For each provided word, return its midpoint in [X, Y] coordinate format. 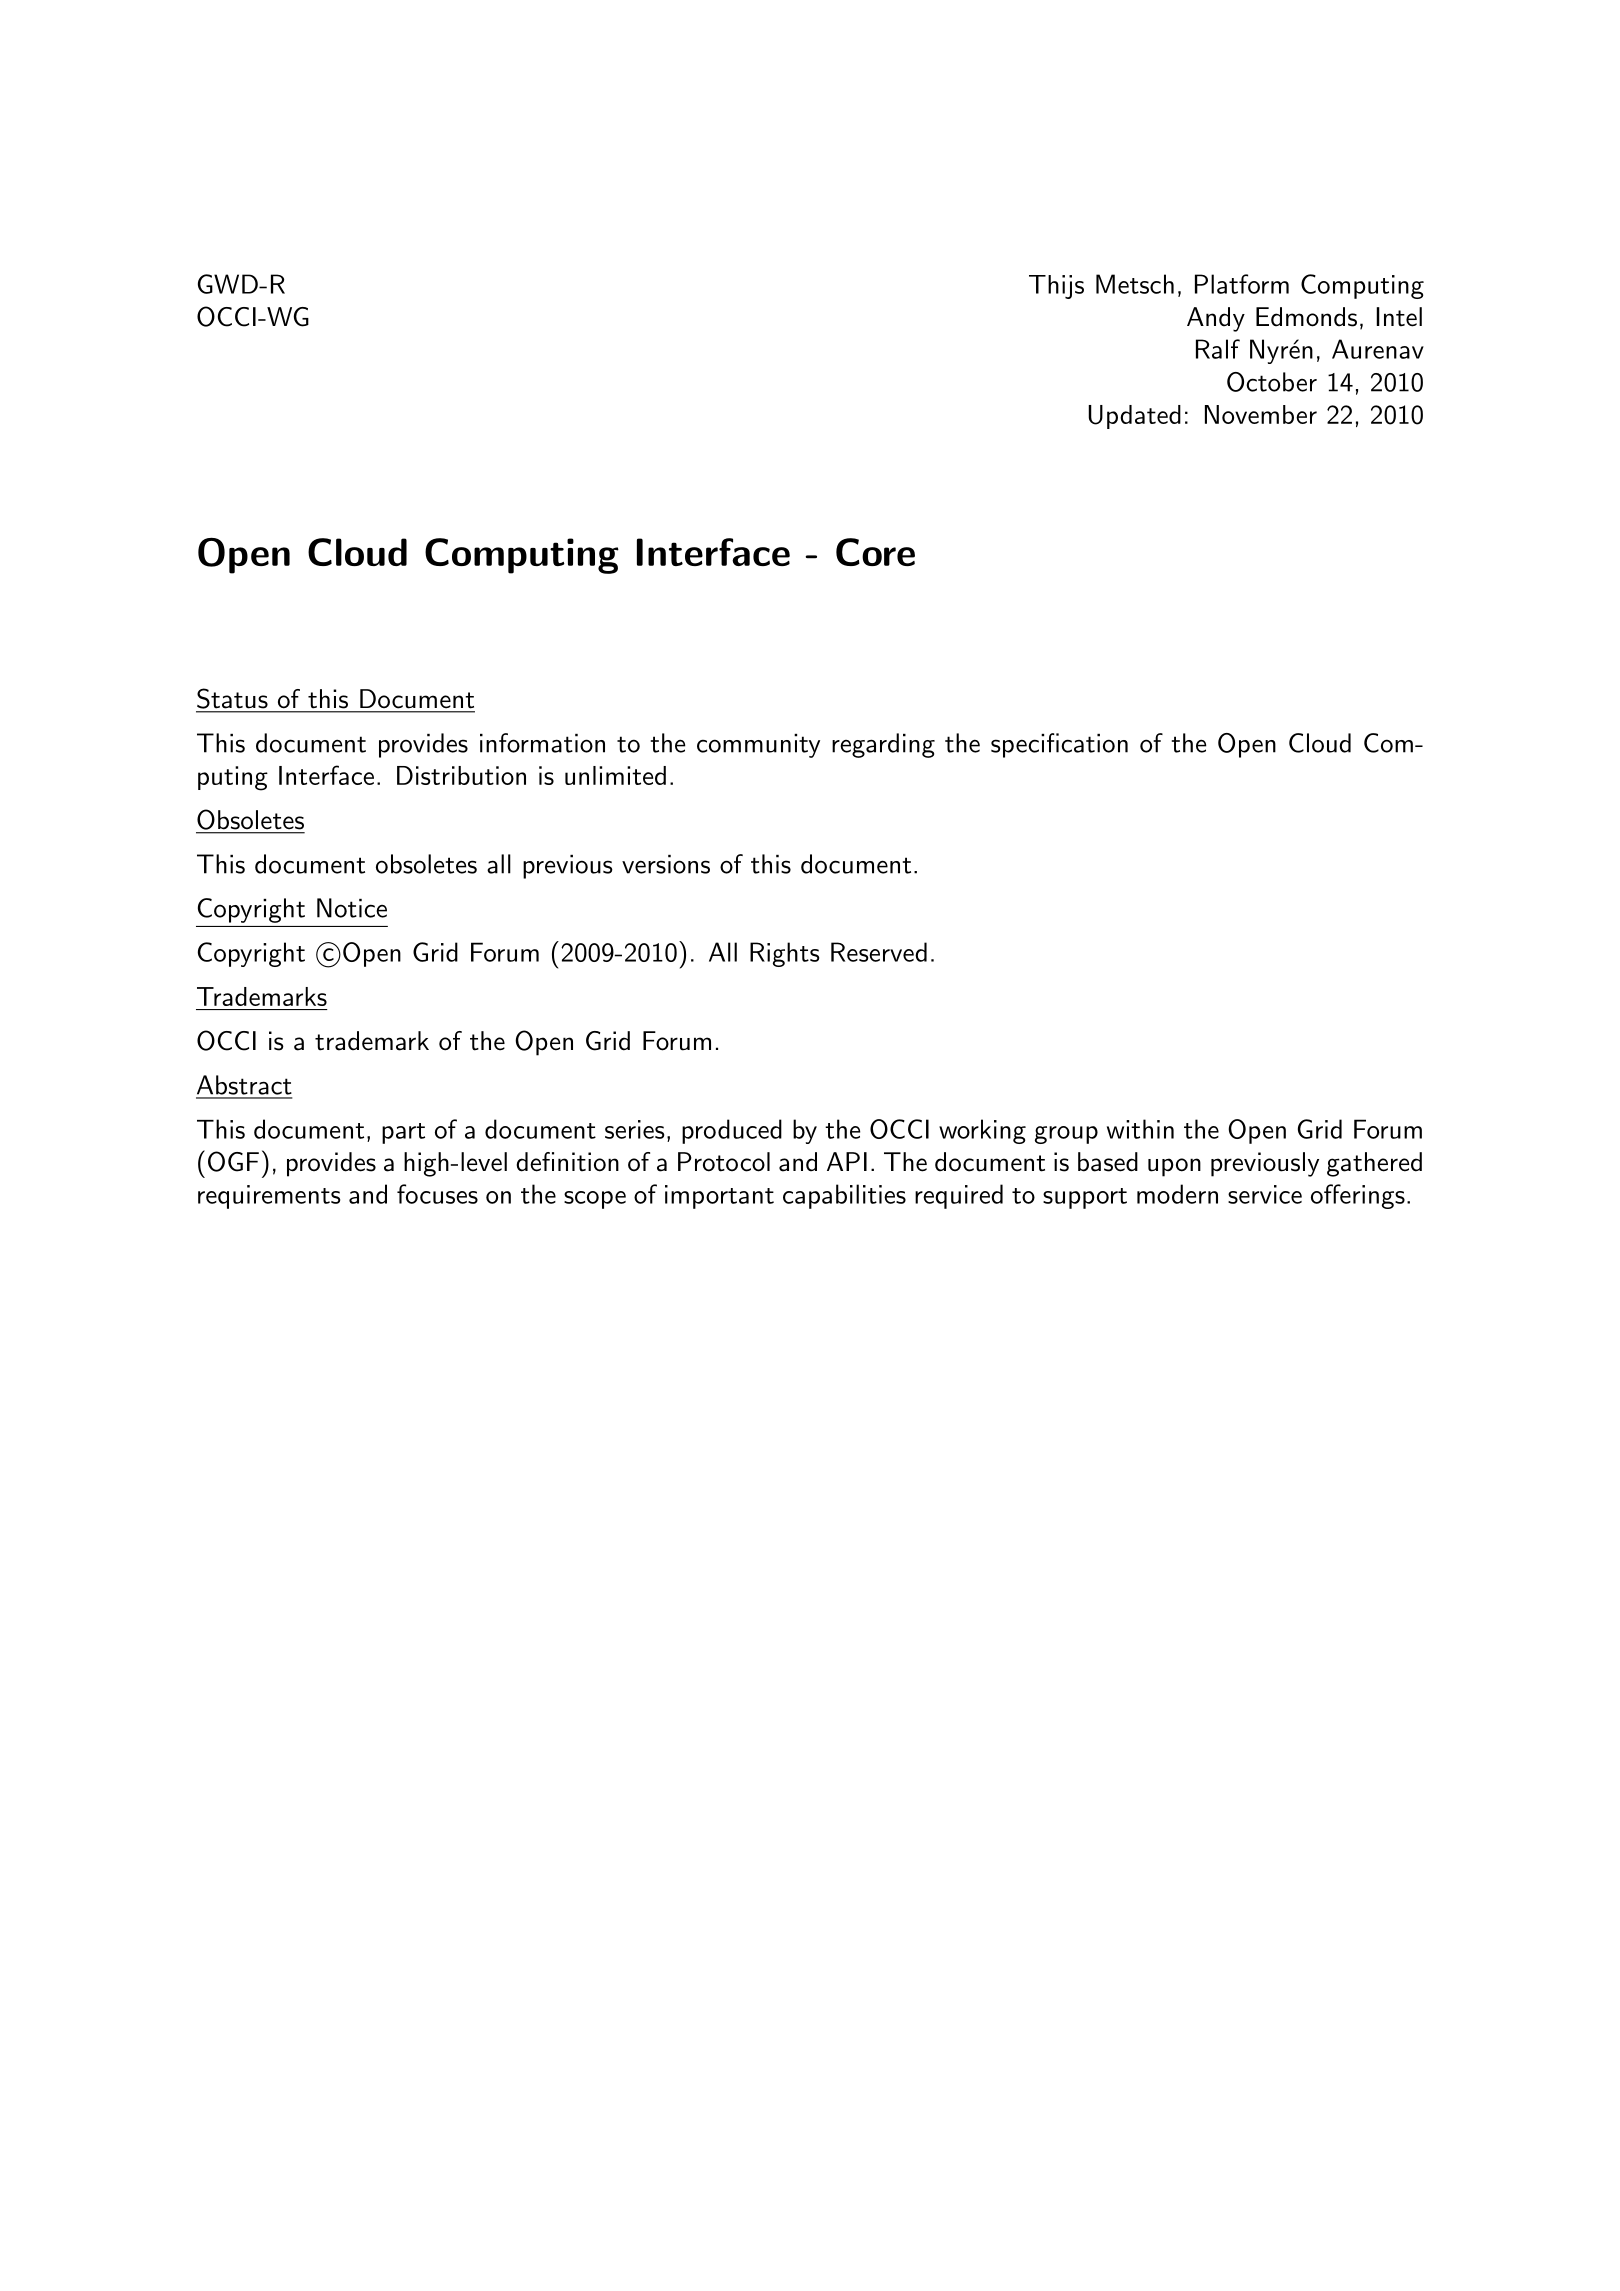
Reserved [879, 952]
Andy [1216, 319]
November [1261, 414]
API [847, 1161]
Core [875, 552]
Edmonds [1306, 317]
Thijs [1056, 287]
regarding [883, 745]
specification [1059, 745]
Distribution [461, 775]
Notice [352, 908]
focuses [437, 1194]
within [1140, 1129]
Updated [1134, 417]
